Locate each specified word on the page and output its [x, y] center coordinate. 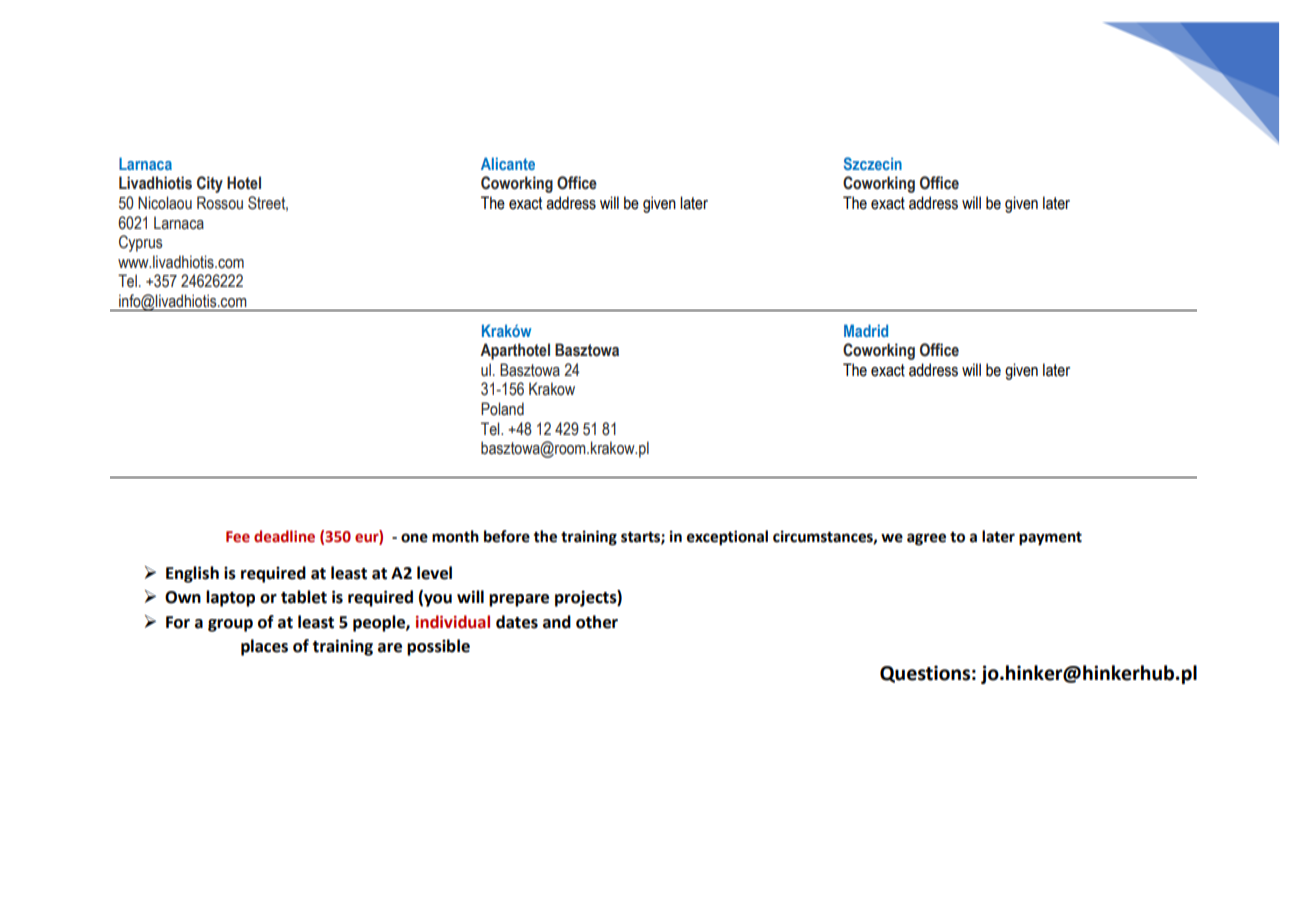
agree [926, 539]
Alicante [508, 163]
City [210, 184]
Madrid [866, 330]
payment [1050, 539]
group [230, 625]
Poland [502, 409]
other [597, 622]
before [507, 536]
